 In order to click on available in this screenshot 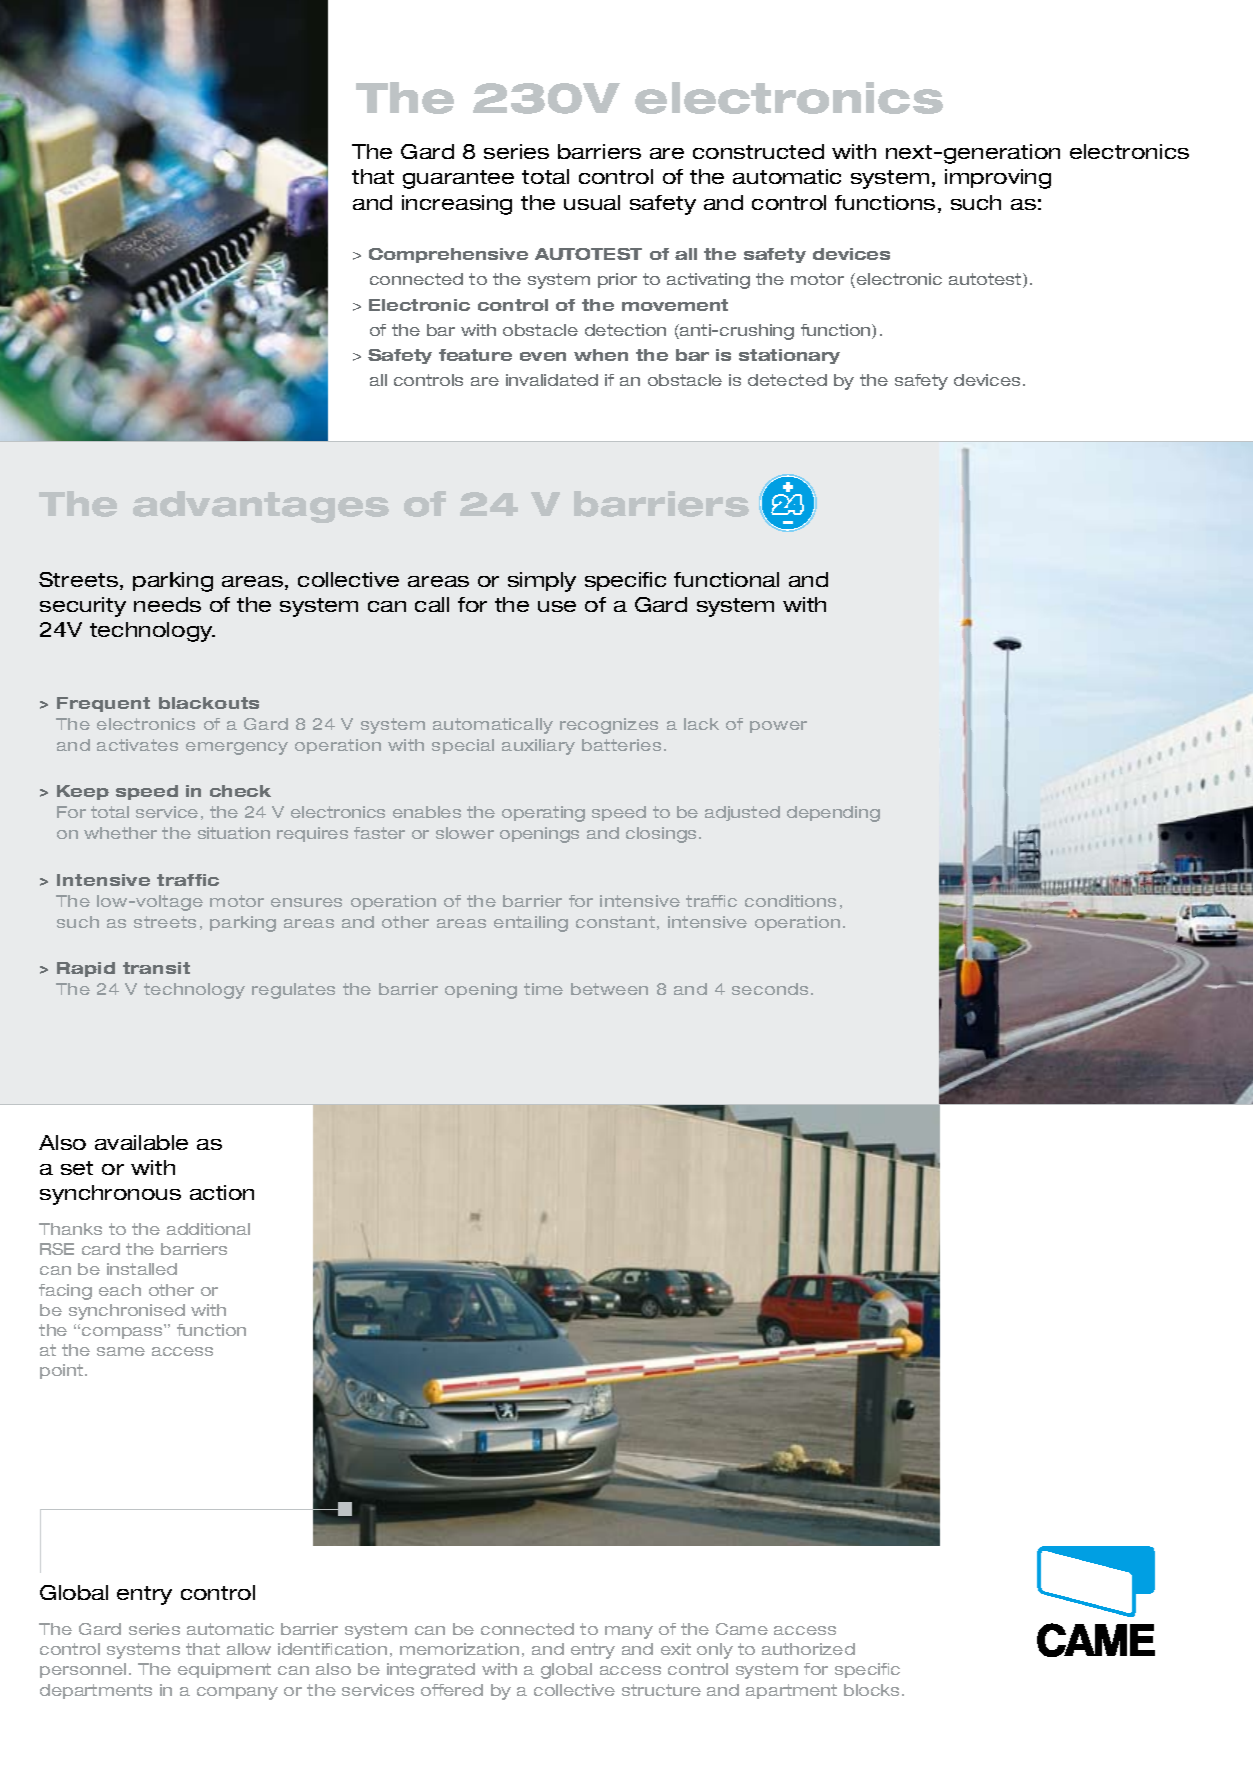, I will do `click(141, 1142)`.
